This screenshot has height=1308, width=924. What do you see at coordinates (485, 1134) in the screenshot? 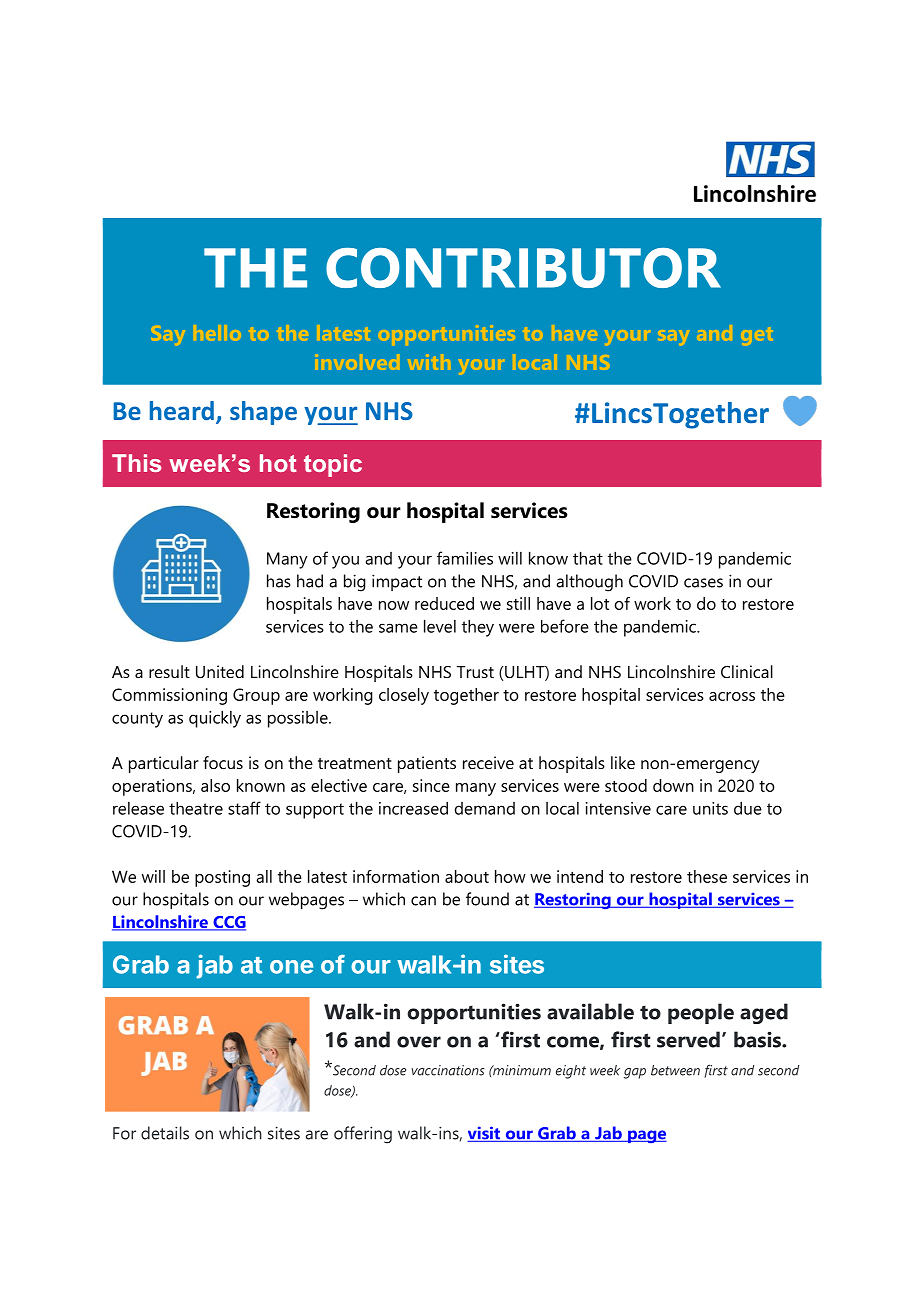
I see `visit` at bounding box center [485, 1134].
